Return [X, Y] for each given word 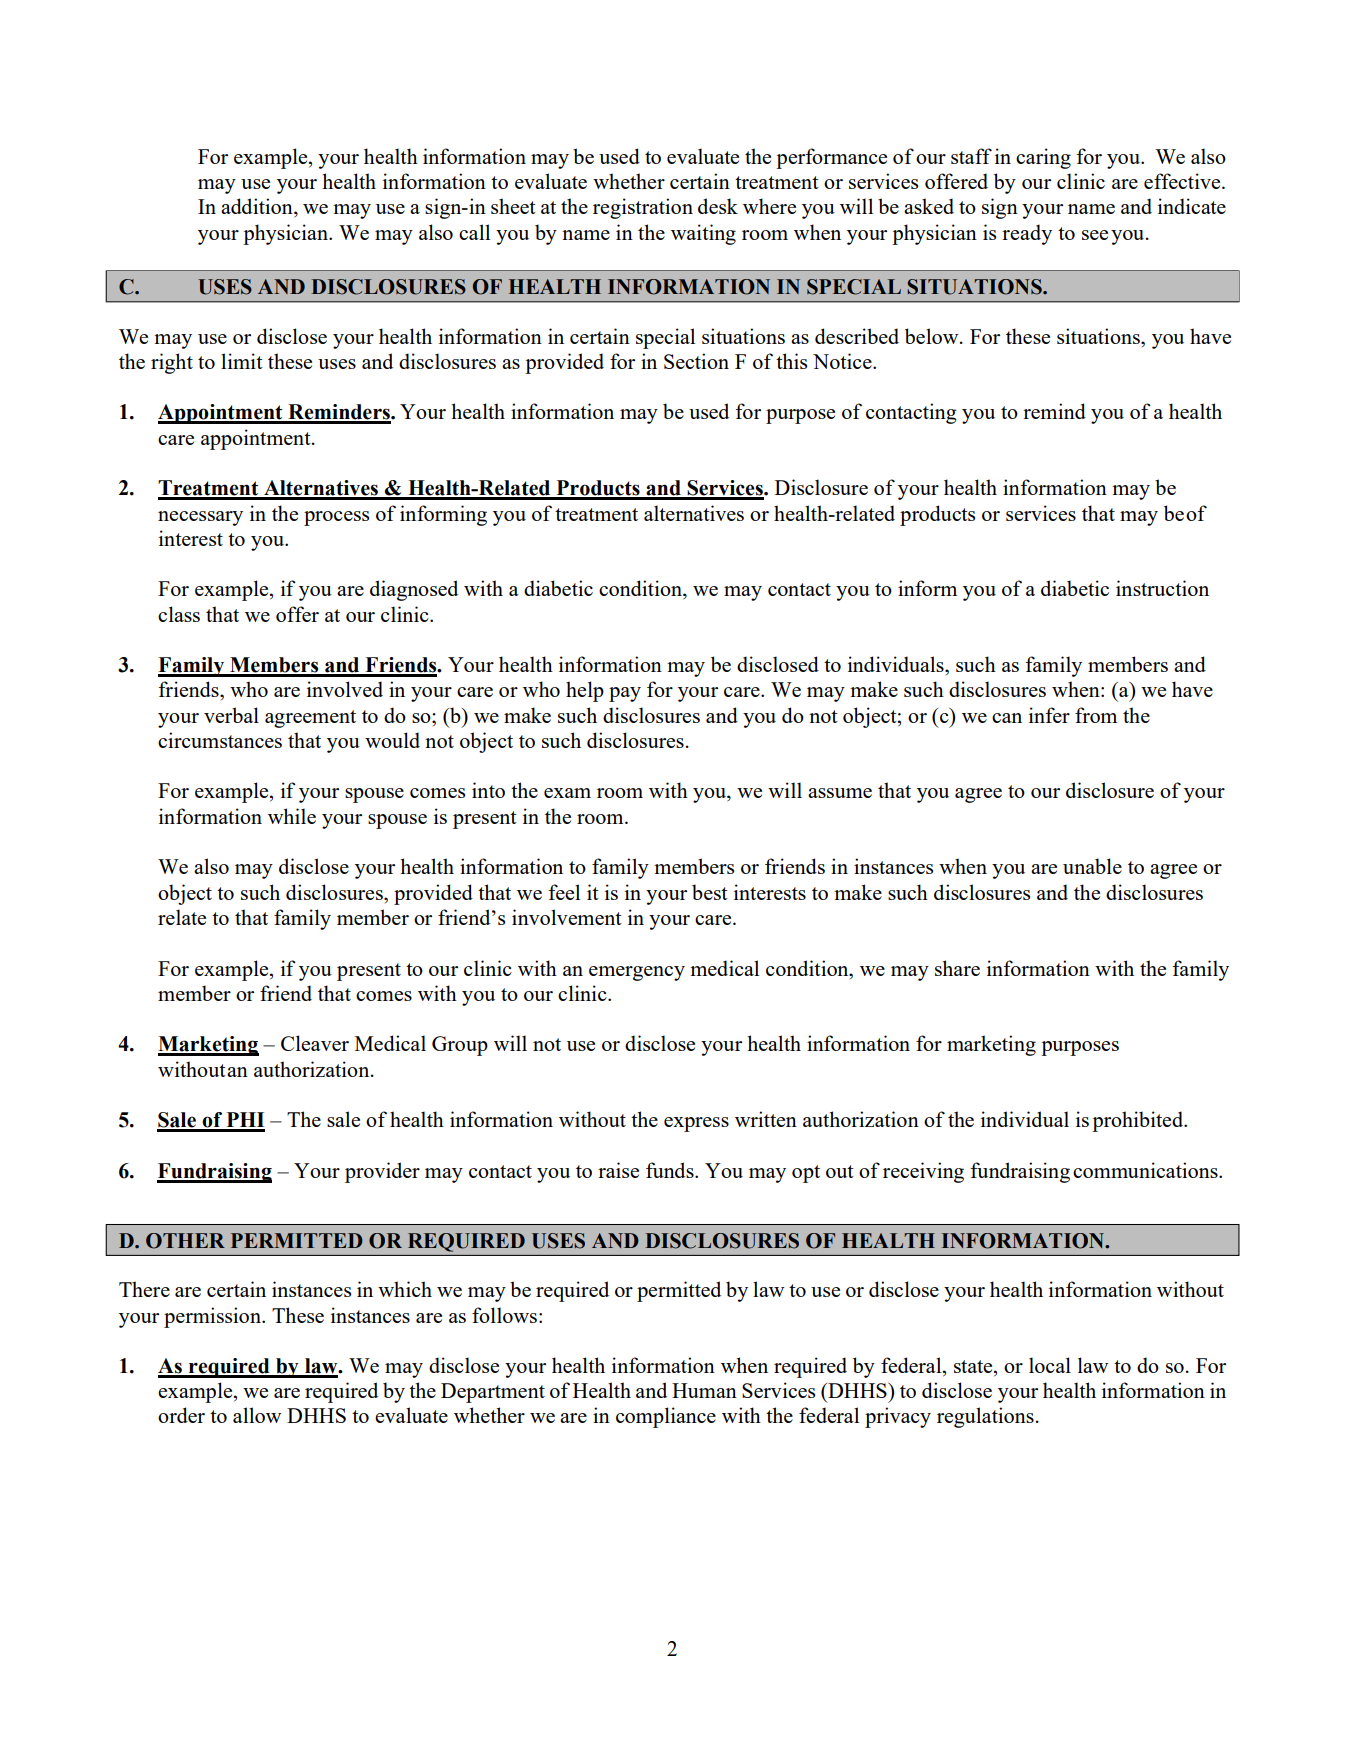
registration [643, 208]
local [1050, 1365]
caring [1043, 158]
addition [258, 207]
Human [704, 1390]
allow [257, 1415]
